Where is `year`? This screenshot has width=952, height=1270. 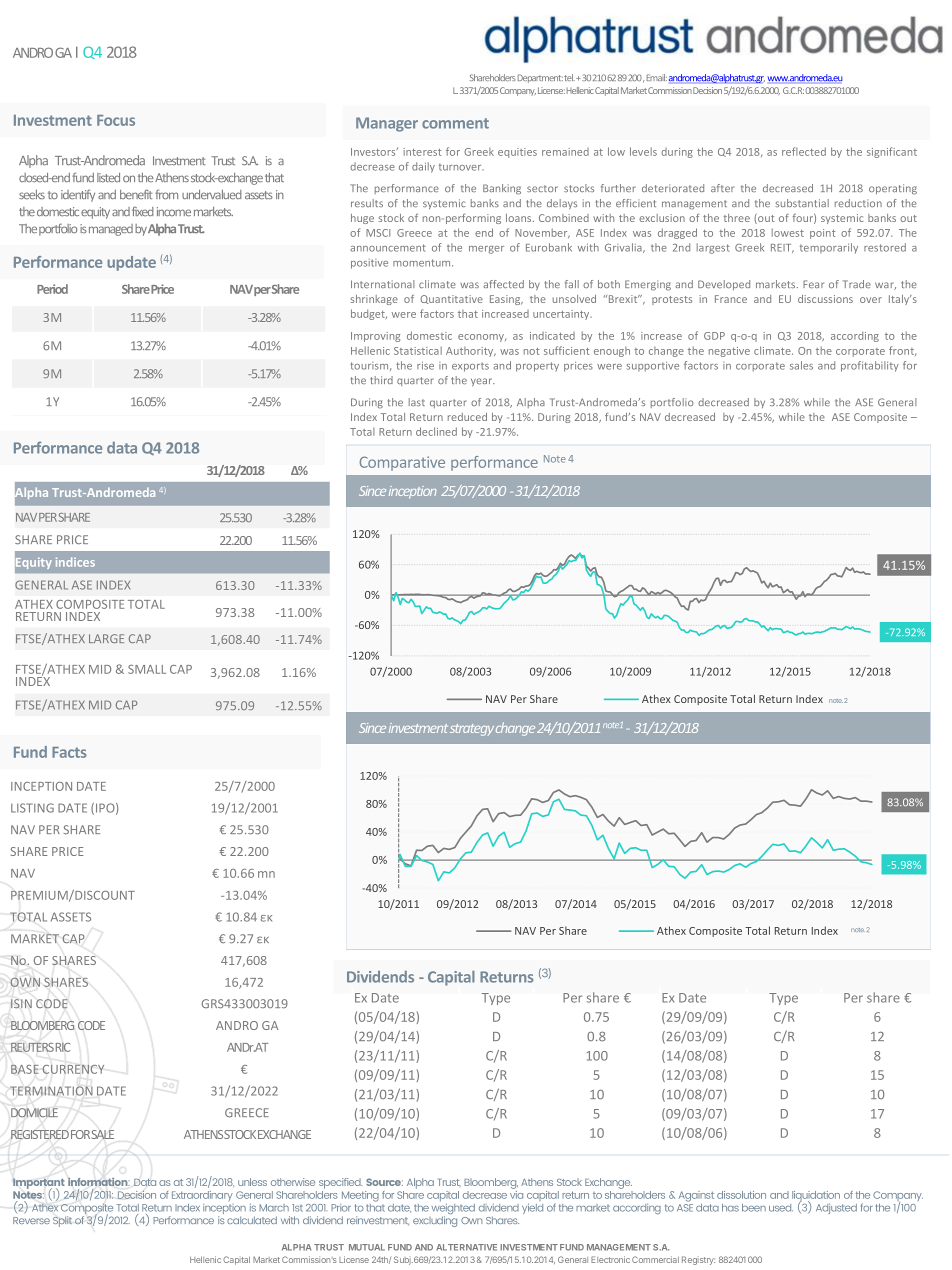 year is located at coordinates (483, 382).
